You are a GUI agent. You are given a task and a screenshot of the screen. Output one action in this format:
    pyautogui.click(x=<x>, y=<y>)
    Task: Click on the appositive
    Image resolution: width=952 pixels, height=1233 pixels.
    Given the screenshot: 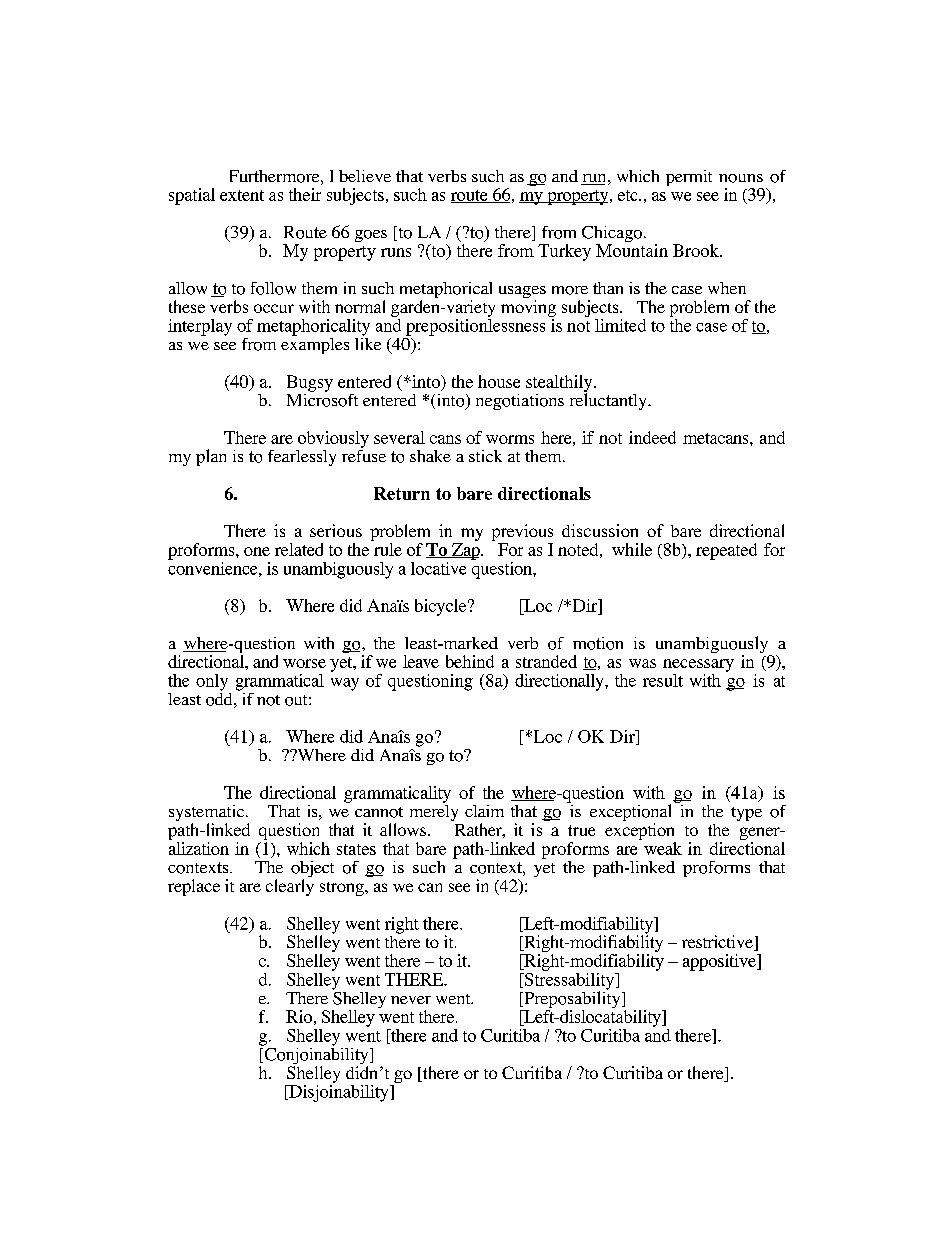 What is the action you would take?
    pyautogui.click(x=720, y=962)
